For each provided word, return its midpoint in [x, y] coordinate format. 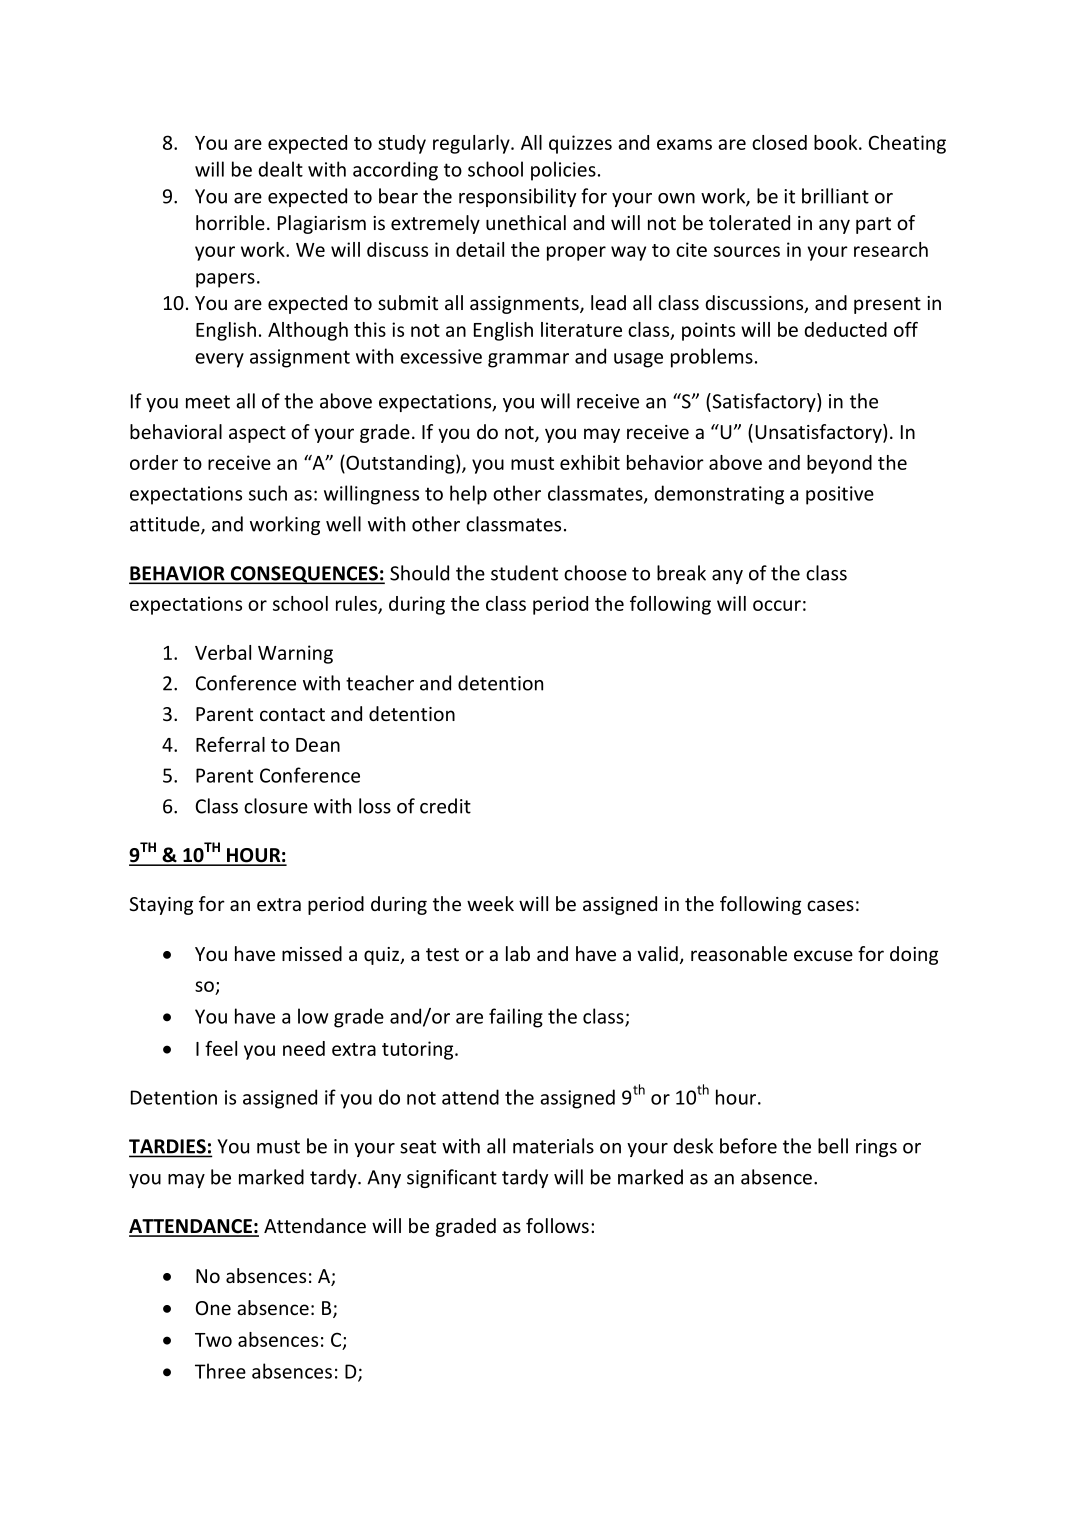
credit [445, 806]
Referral [230, 744]
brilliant [835, 196]
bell [833, 1146]
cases [830, 905]
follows [557, 1225]
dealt [280, 169]
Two [213, 1340]
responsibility [517, 197]
